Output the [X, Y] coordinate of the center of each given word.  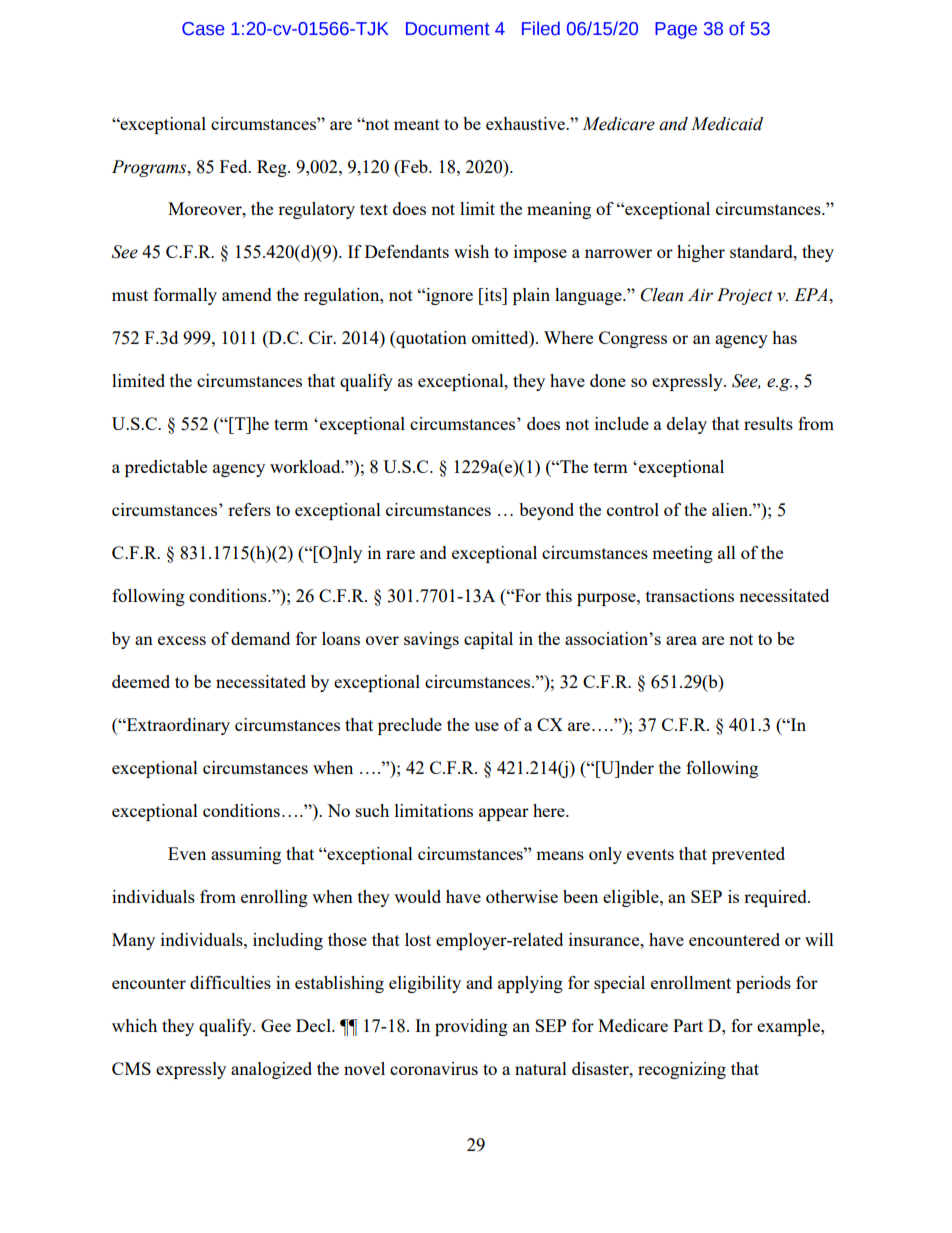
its [493, 294]
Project [745, 296]
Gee [276, 1025]
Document [448, 29]
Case [203, 29]
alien [731, 509]
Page [676, 30]
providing [471, 1027]
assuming [246, 855]
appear [504, 814]
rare [400, 554]
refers [249, 509]
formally [185, 296]
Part [688, 1025]
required [776, 898]
